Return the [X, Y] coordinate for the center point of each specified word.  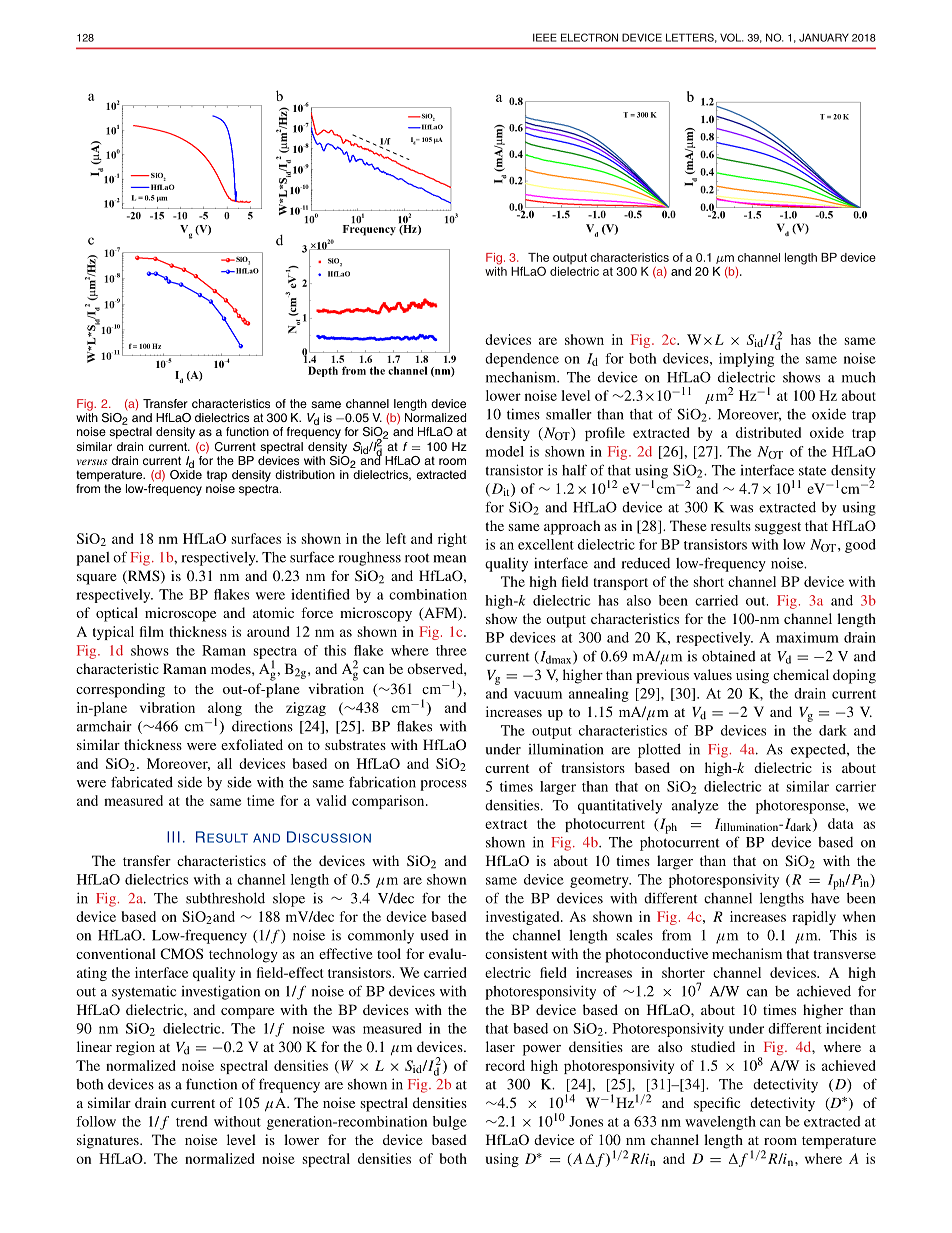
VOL [731, 37]
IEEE [545, 37]
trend [192, 1121]
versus [92, 462]
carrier [856, 786]
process [443, 785]
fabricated [142, 782]
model [505, 451]
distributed [768, 432]
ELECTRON [589, 37]
